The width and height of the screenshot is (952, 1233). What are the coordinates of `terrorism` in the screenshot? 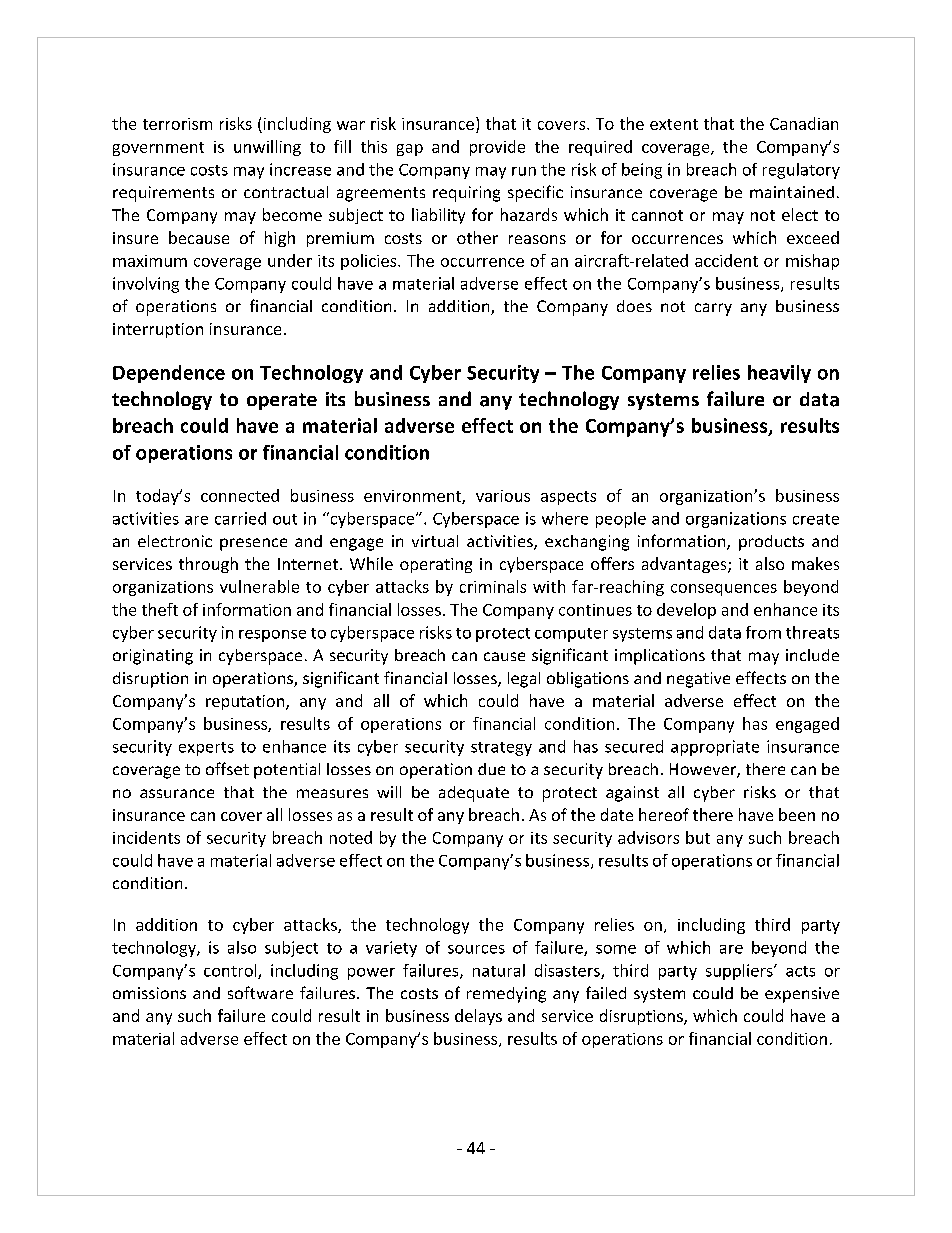 It's located at (177, 124).
